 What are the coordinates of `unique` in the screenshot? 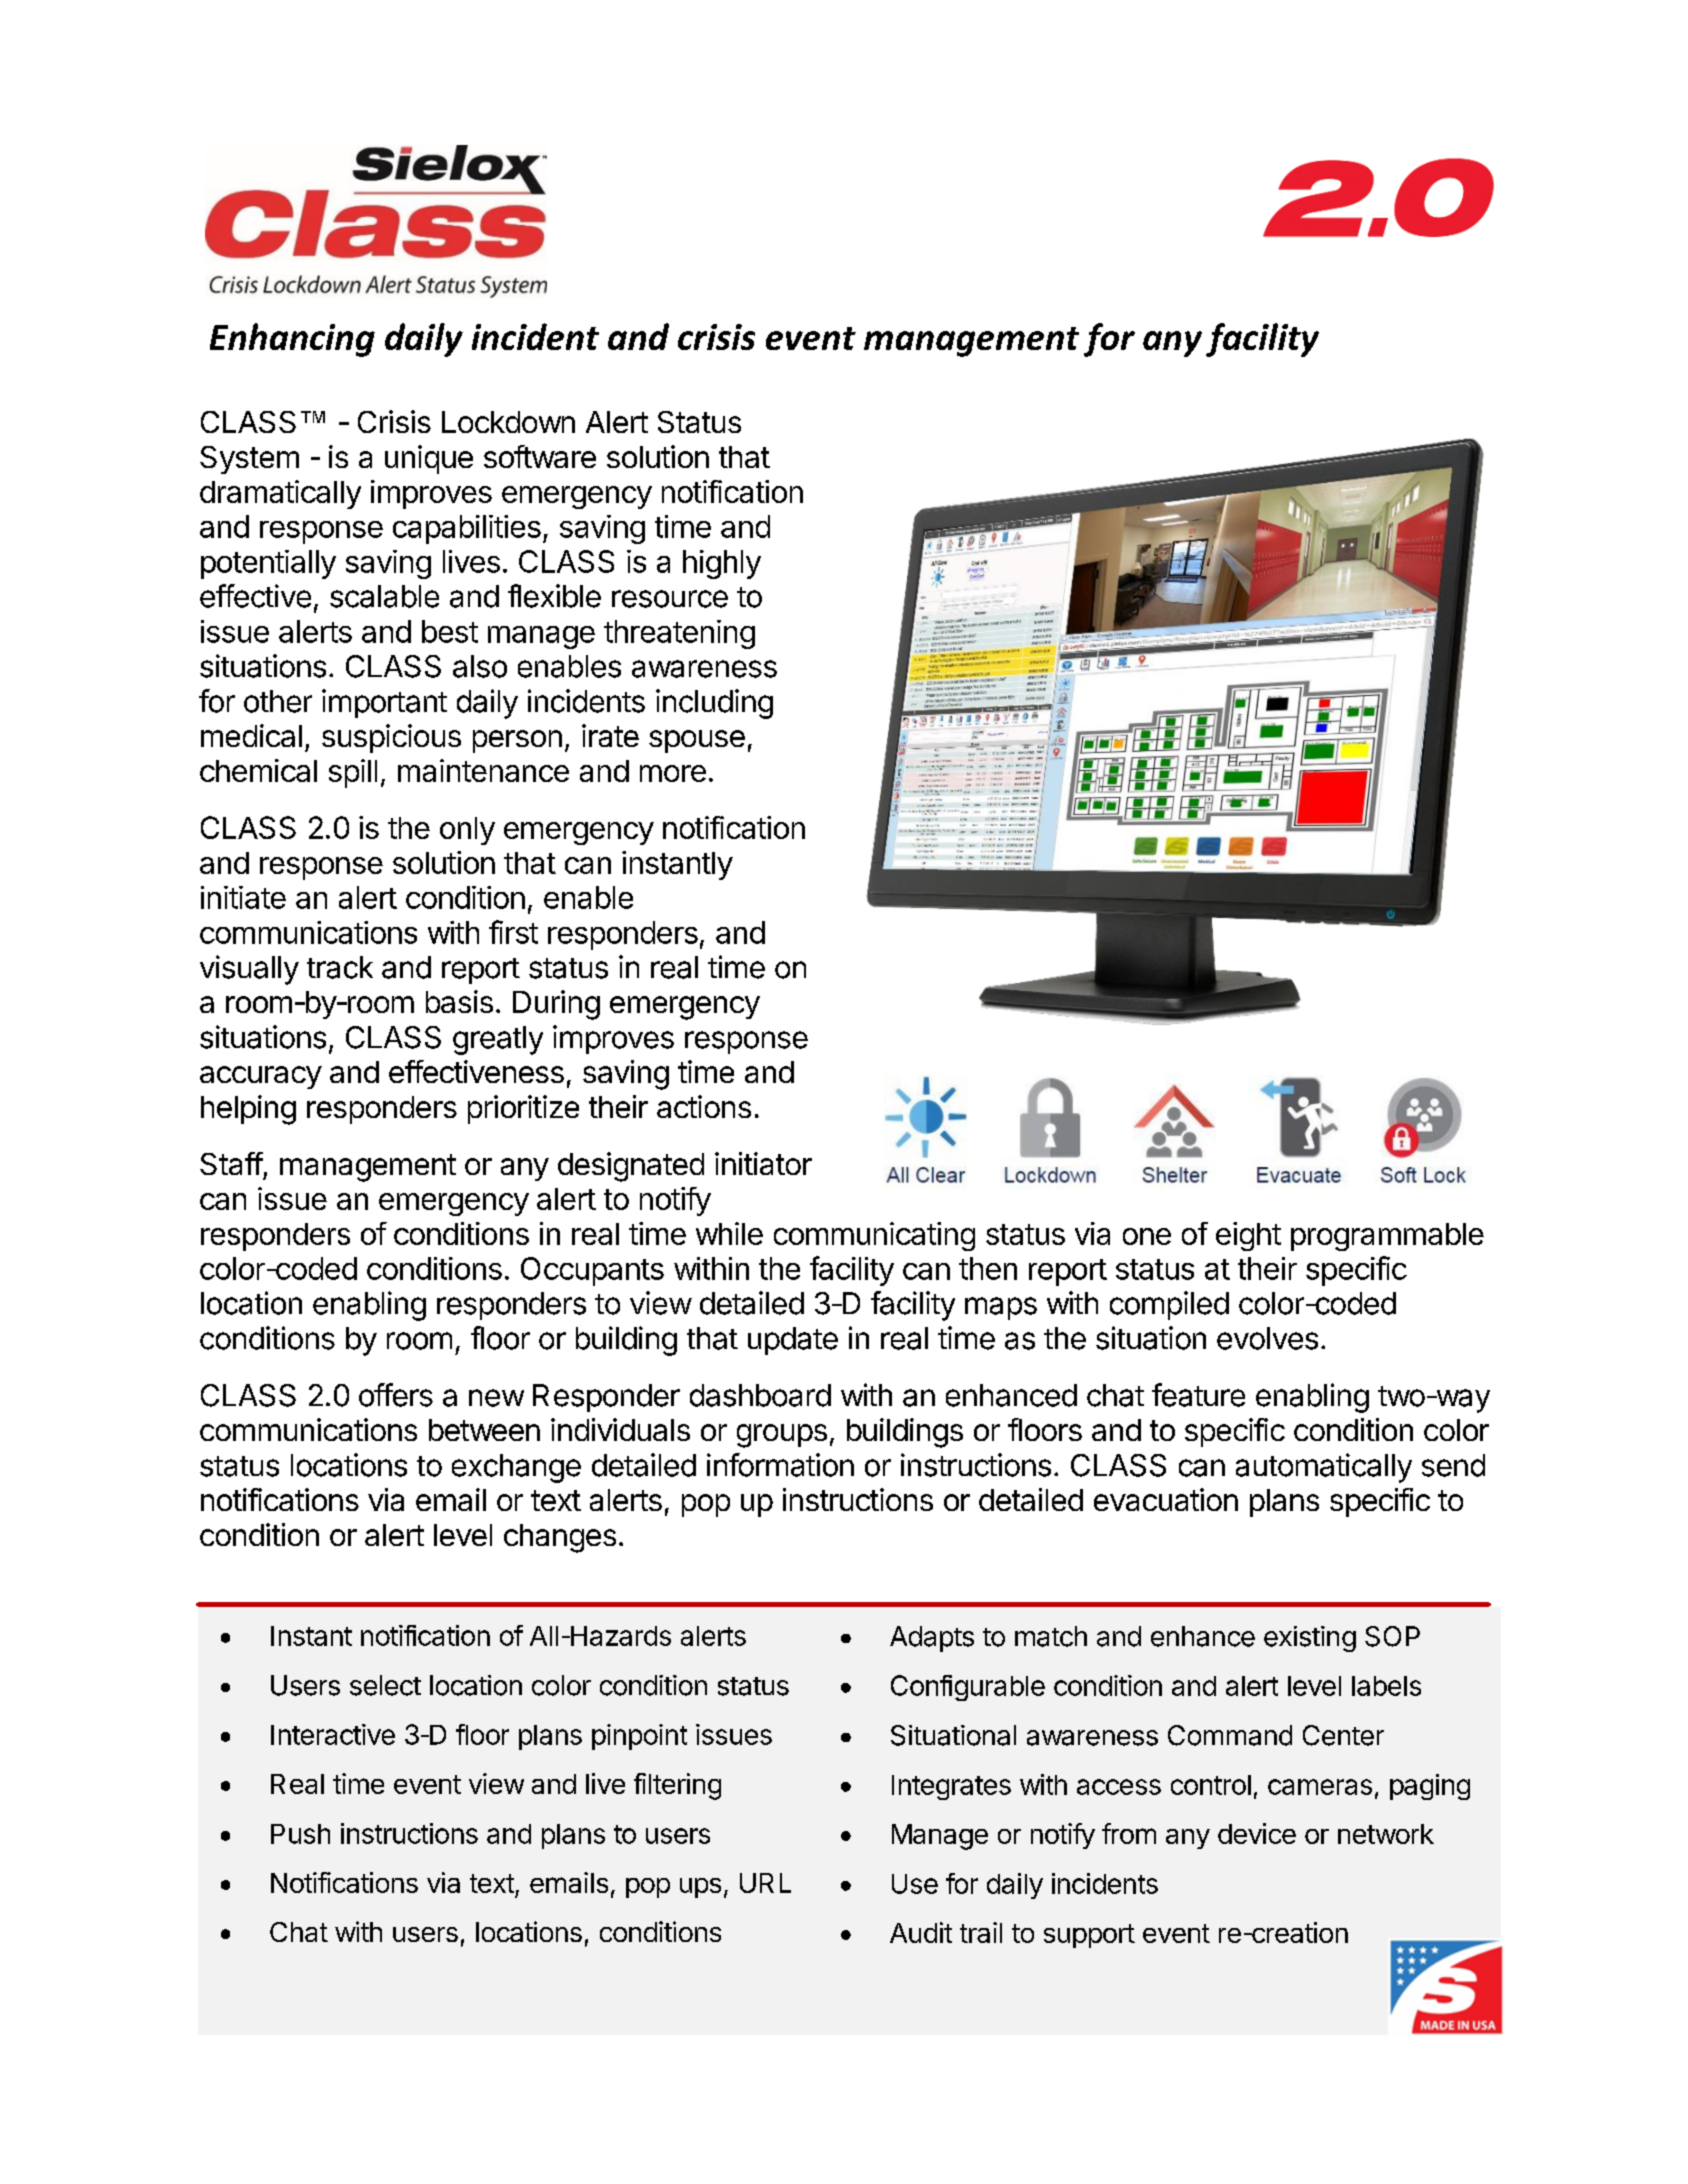 It's located at (429, 459).
